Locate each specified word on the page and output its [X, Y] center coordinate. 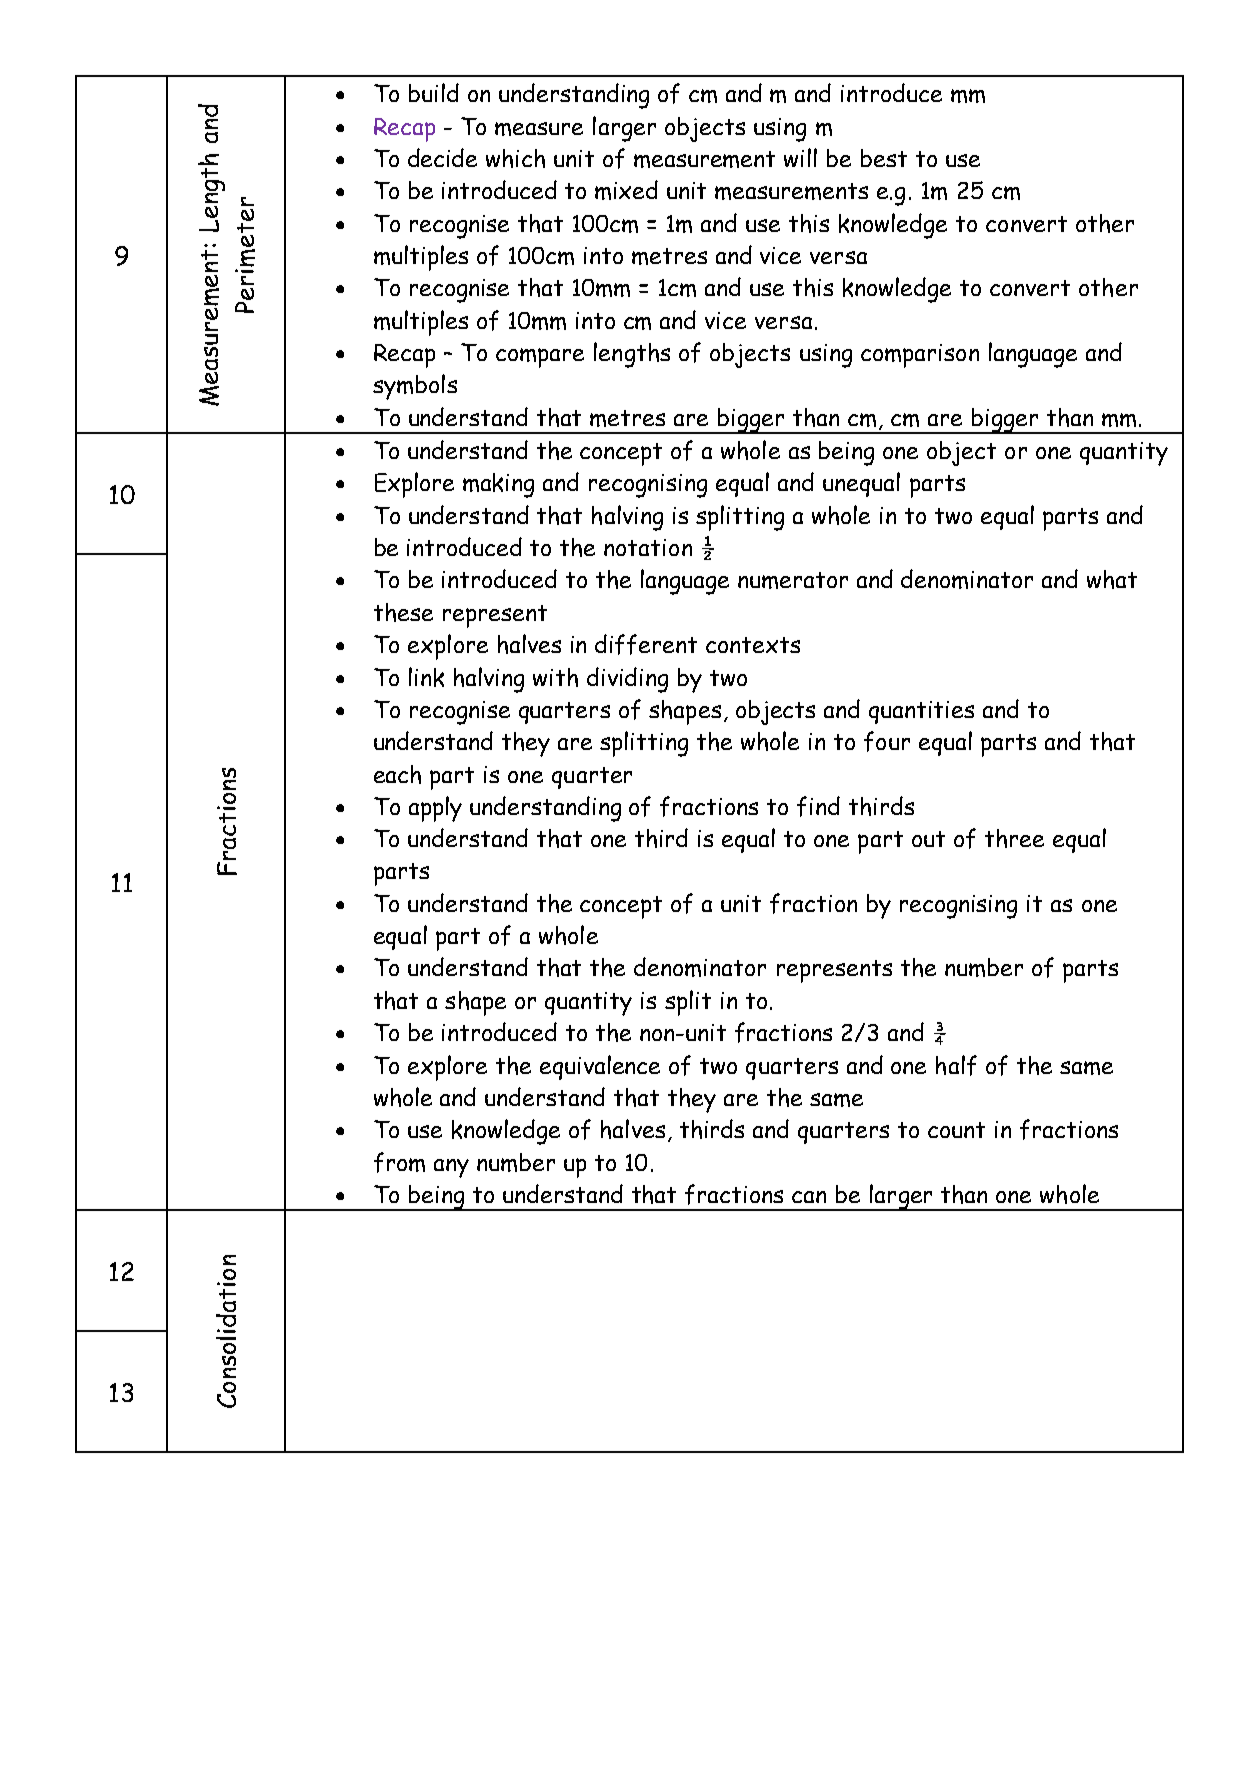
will [800, 157]
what [1112, 579]
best [884, 158]
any [451, 1168]
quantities [921, 712]
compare [540, 358]
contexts [753, 645]
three [1014, 838]
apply [435, 809]
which [515, 158]
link [426, 677]
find [818, 806]
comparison [920, 356]
